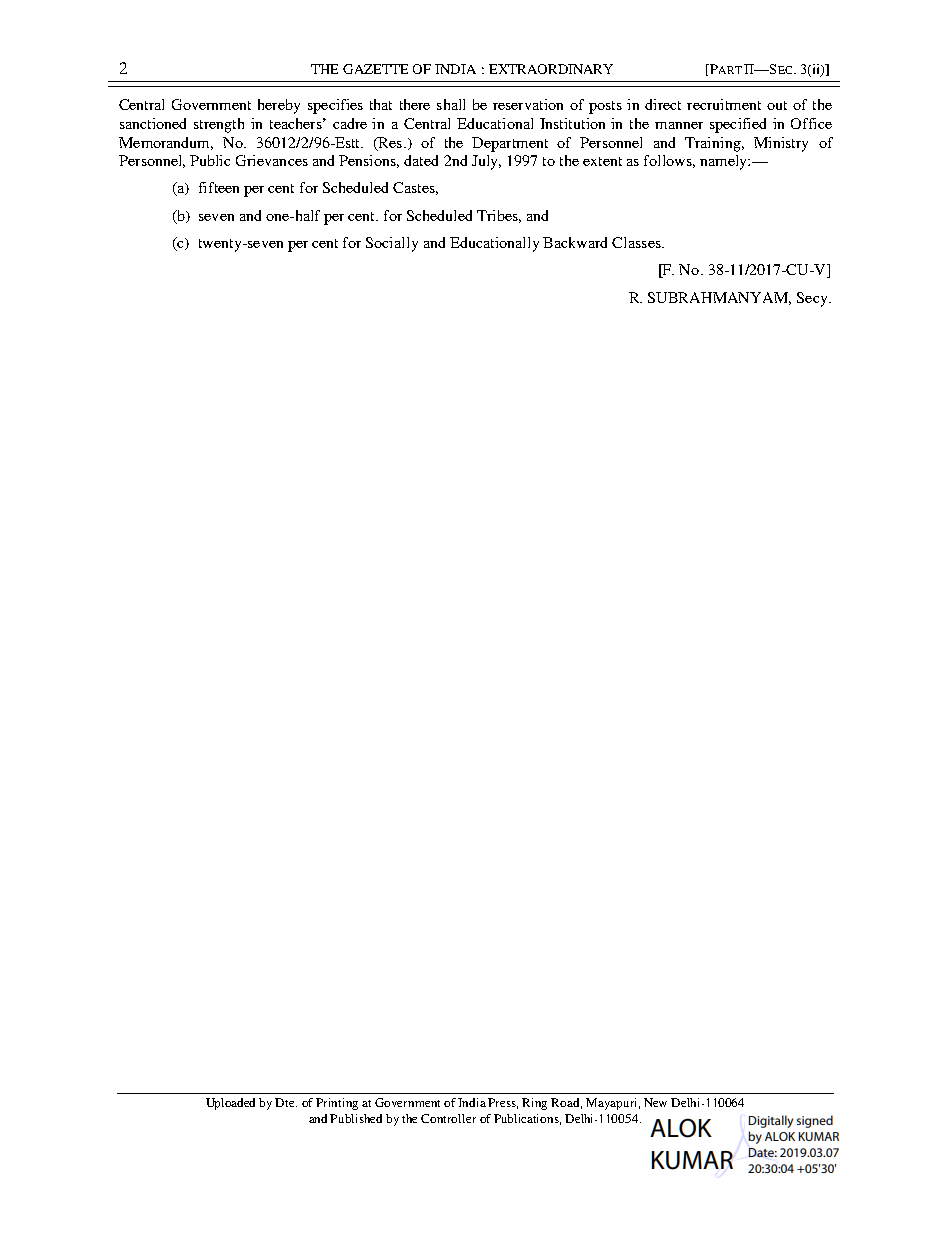  What do you see at coordinates (219, 187) in the screenshot?
I see `fifteen` at bounding box center [219, 187].
